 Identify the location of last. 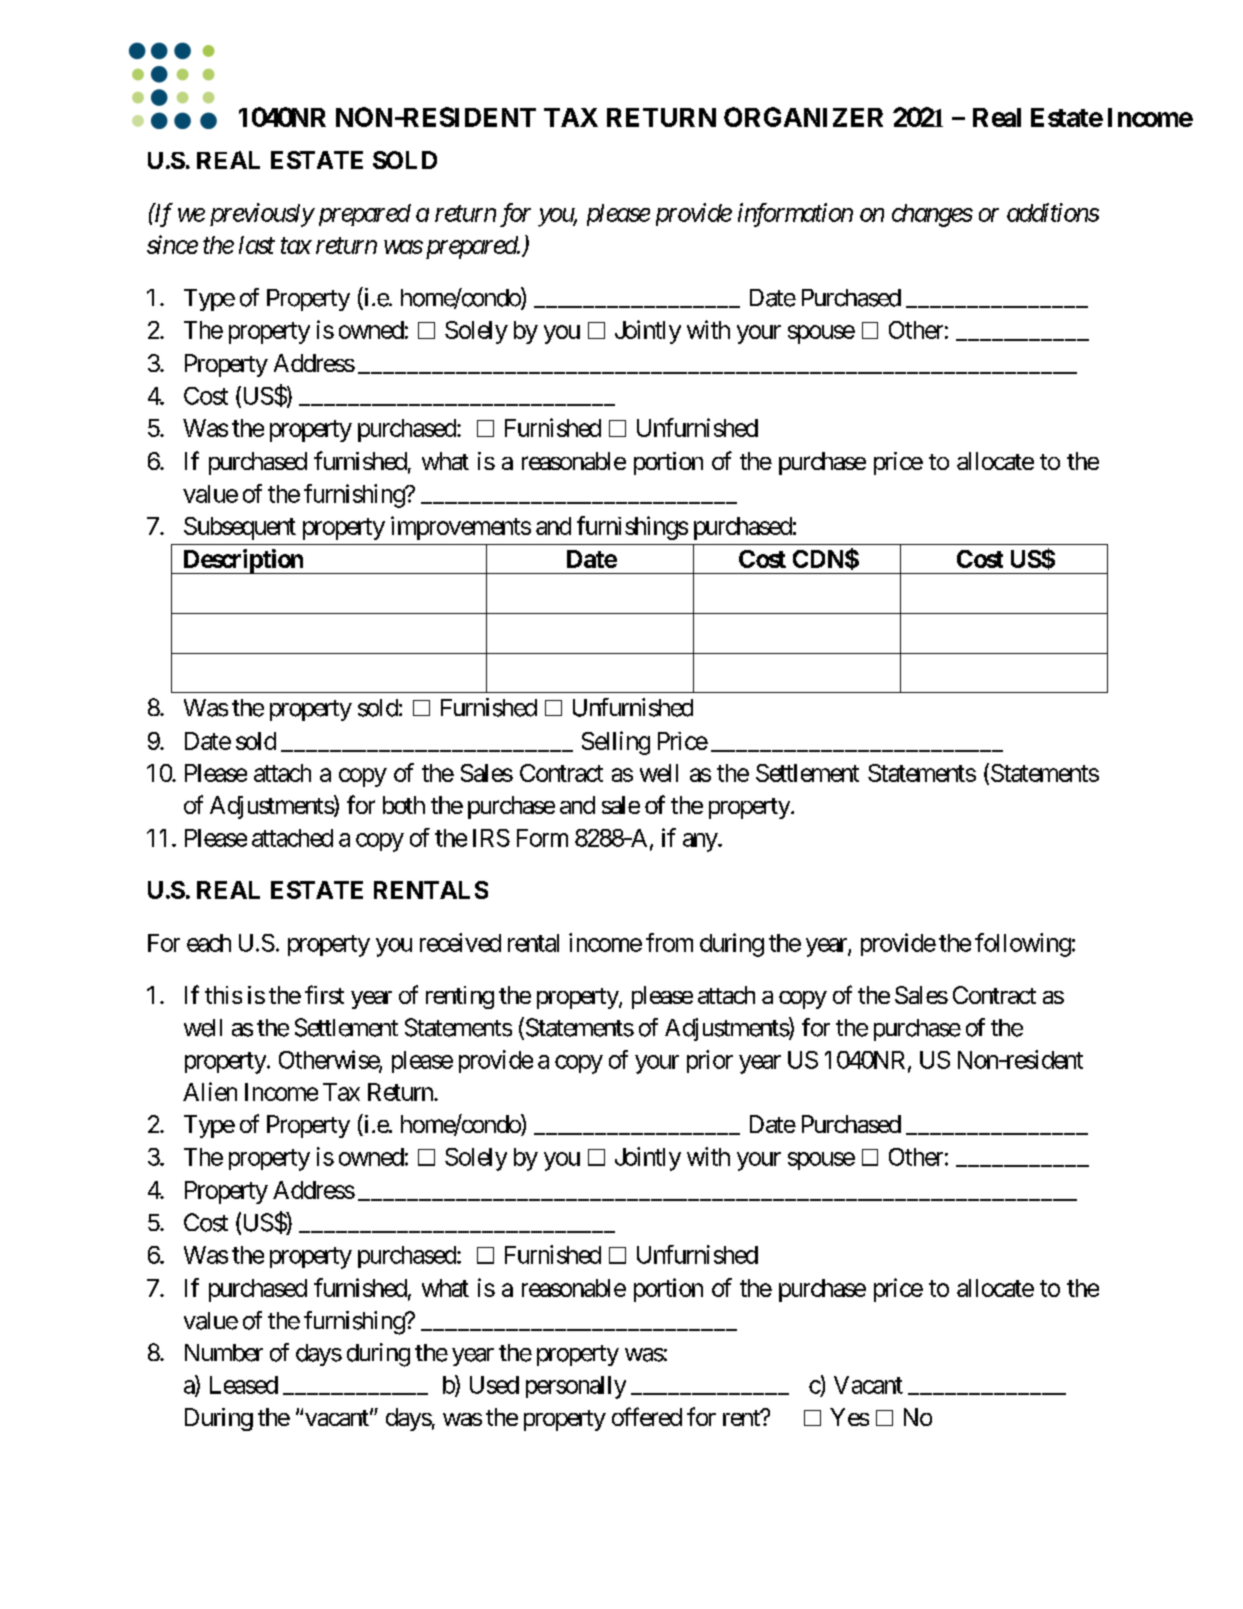
(257, 245).
